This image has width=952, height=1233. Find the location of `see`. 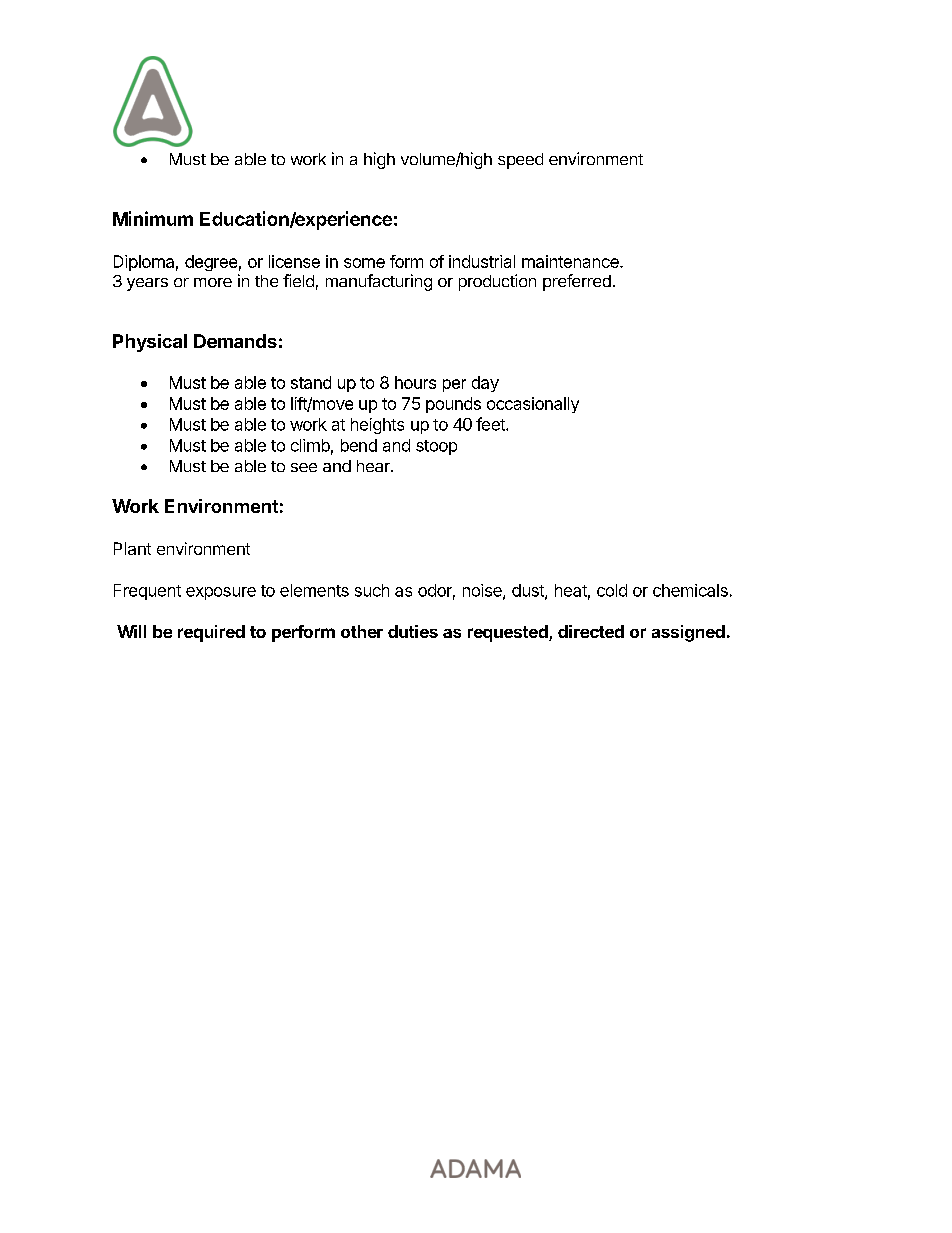

see is located at coordinates (304, 467).
